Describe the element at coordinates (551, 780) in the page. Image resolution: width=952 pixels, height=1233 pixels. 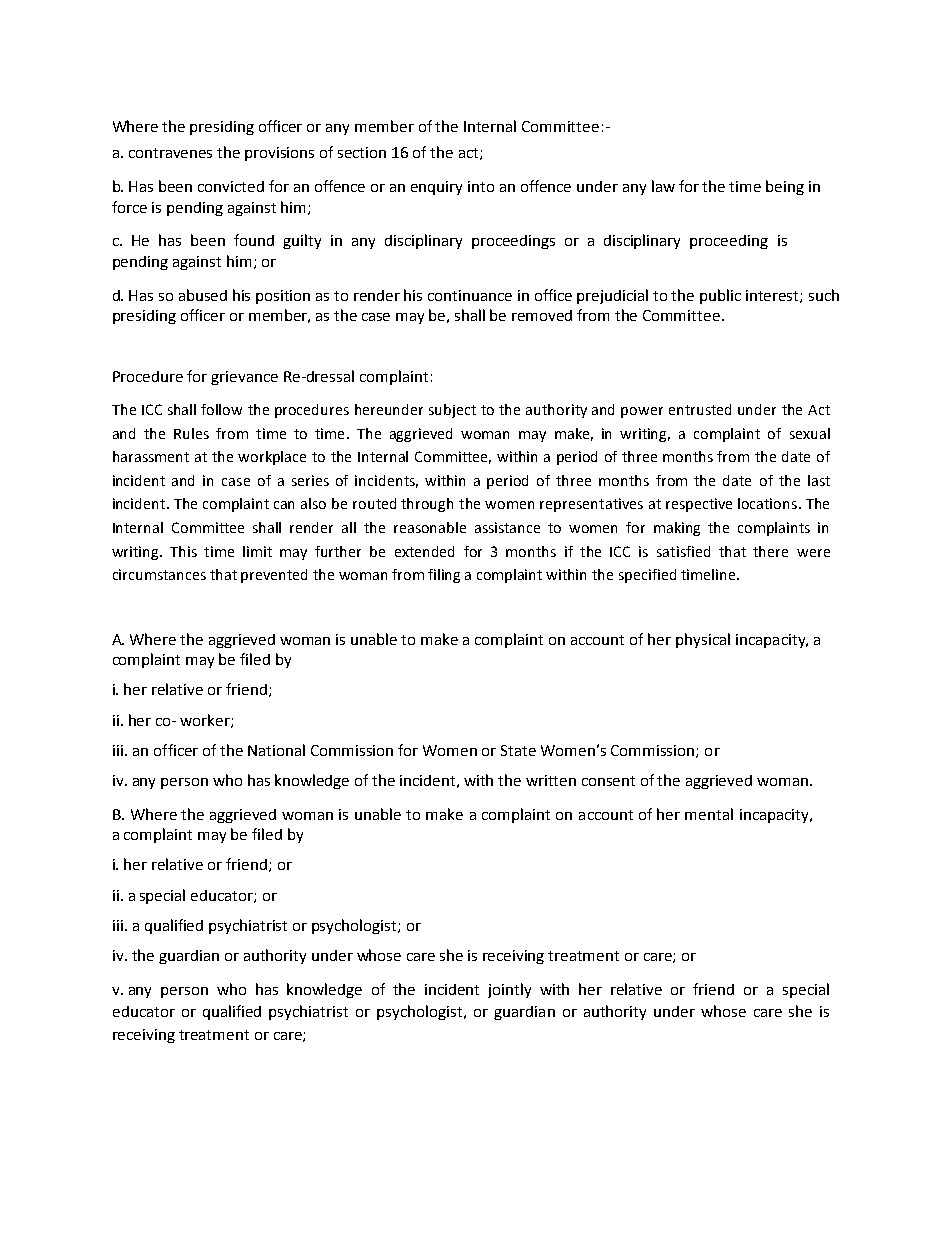
I see `written` at that location.
